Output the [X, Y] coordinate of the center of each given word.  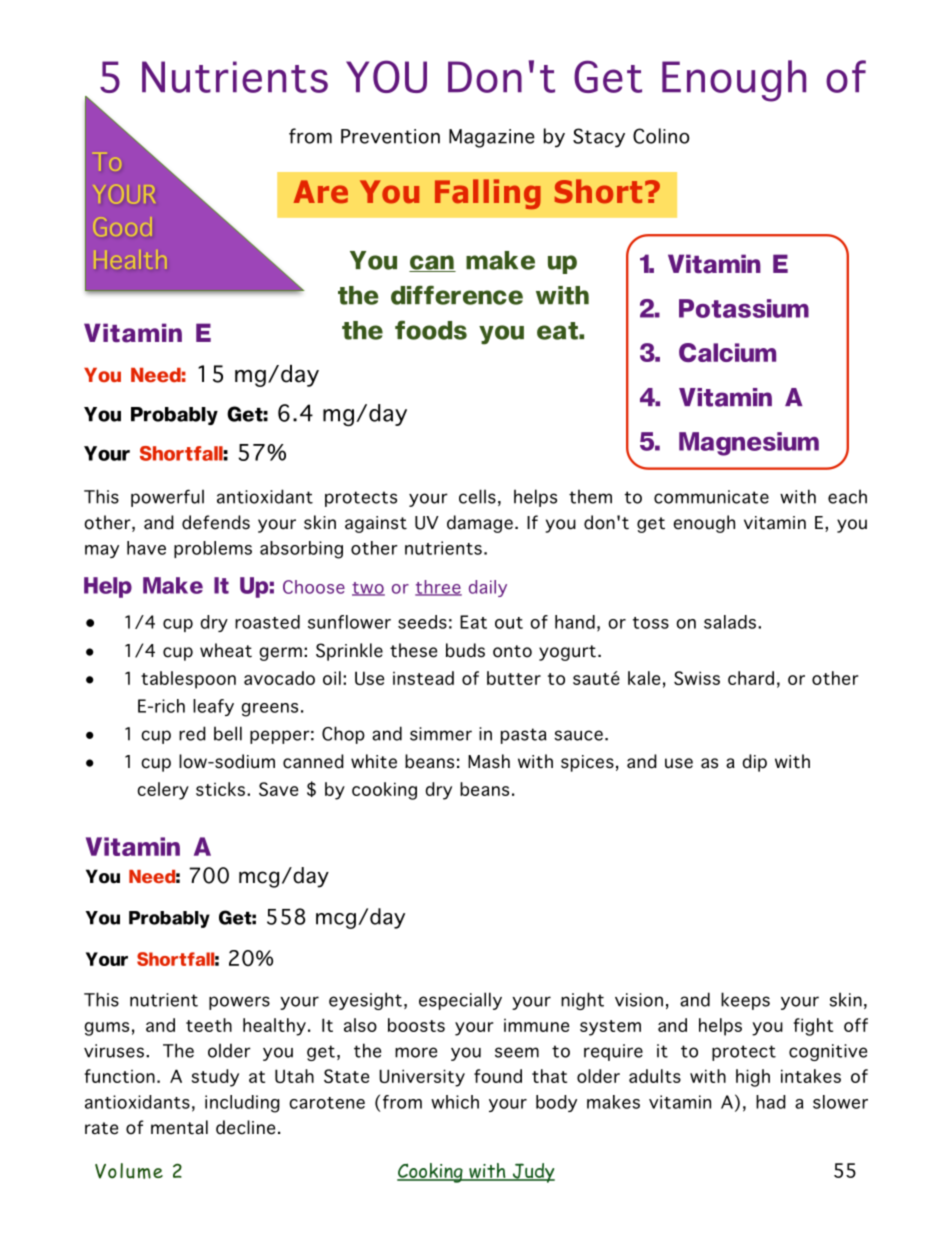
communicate [711, 497]
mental [179, 1127]
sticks [220, 789]
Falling [488, 194]
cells [477, 496]
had [771, 1102]
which [455, 1102]
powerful [167, 498]
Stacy [599, 138]
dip [754, 763]
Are [321, 191]
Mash [489, 761]
